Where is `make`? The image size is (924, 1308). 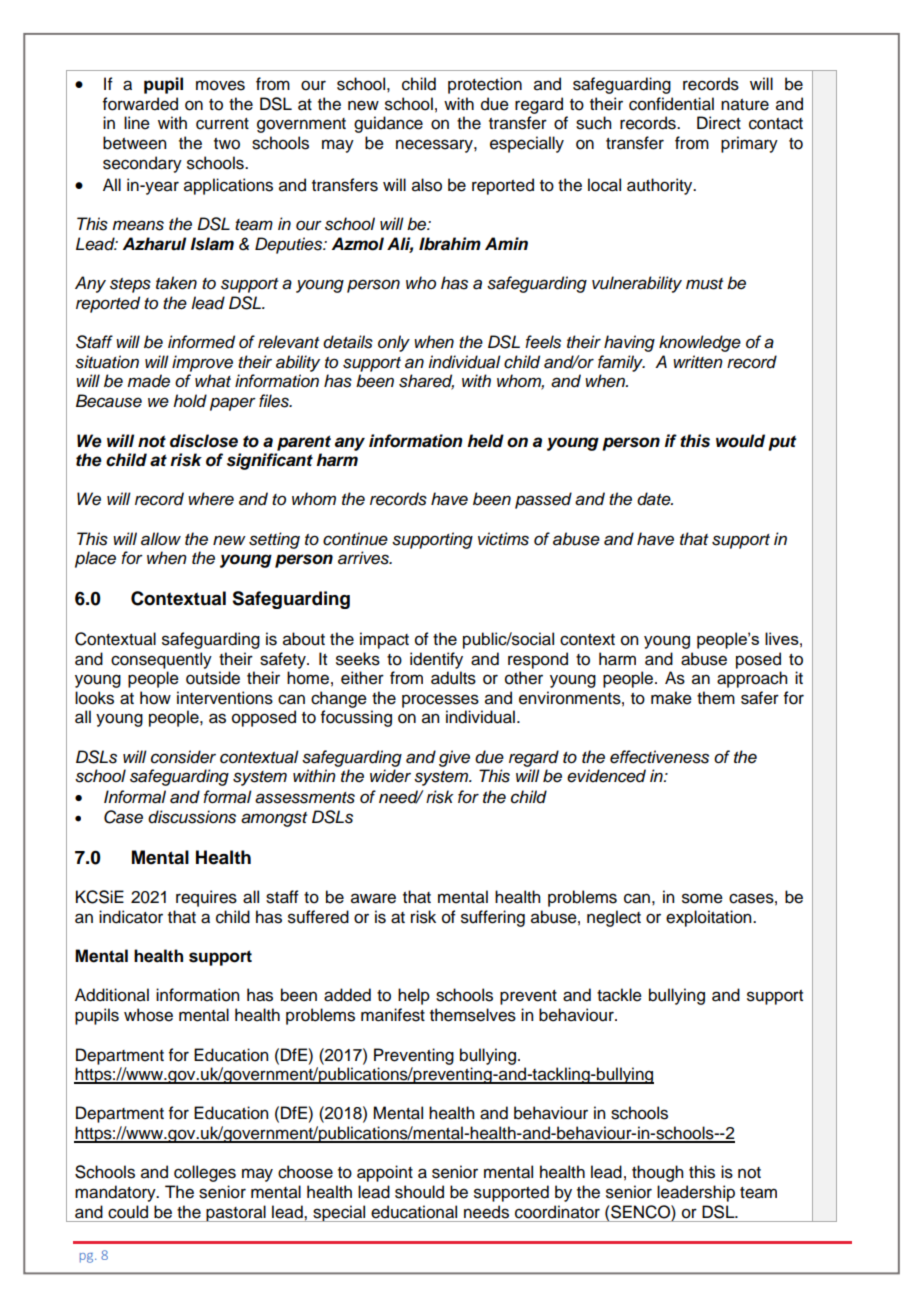
make is located at coordinates (671, 698).
